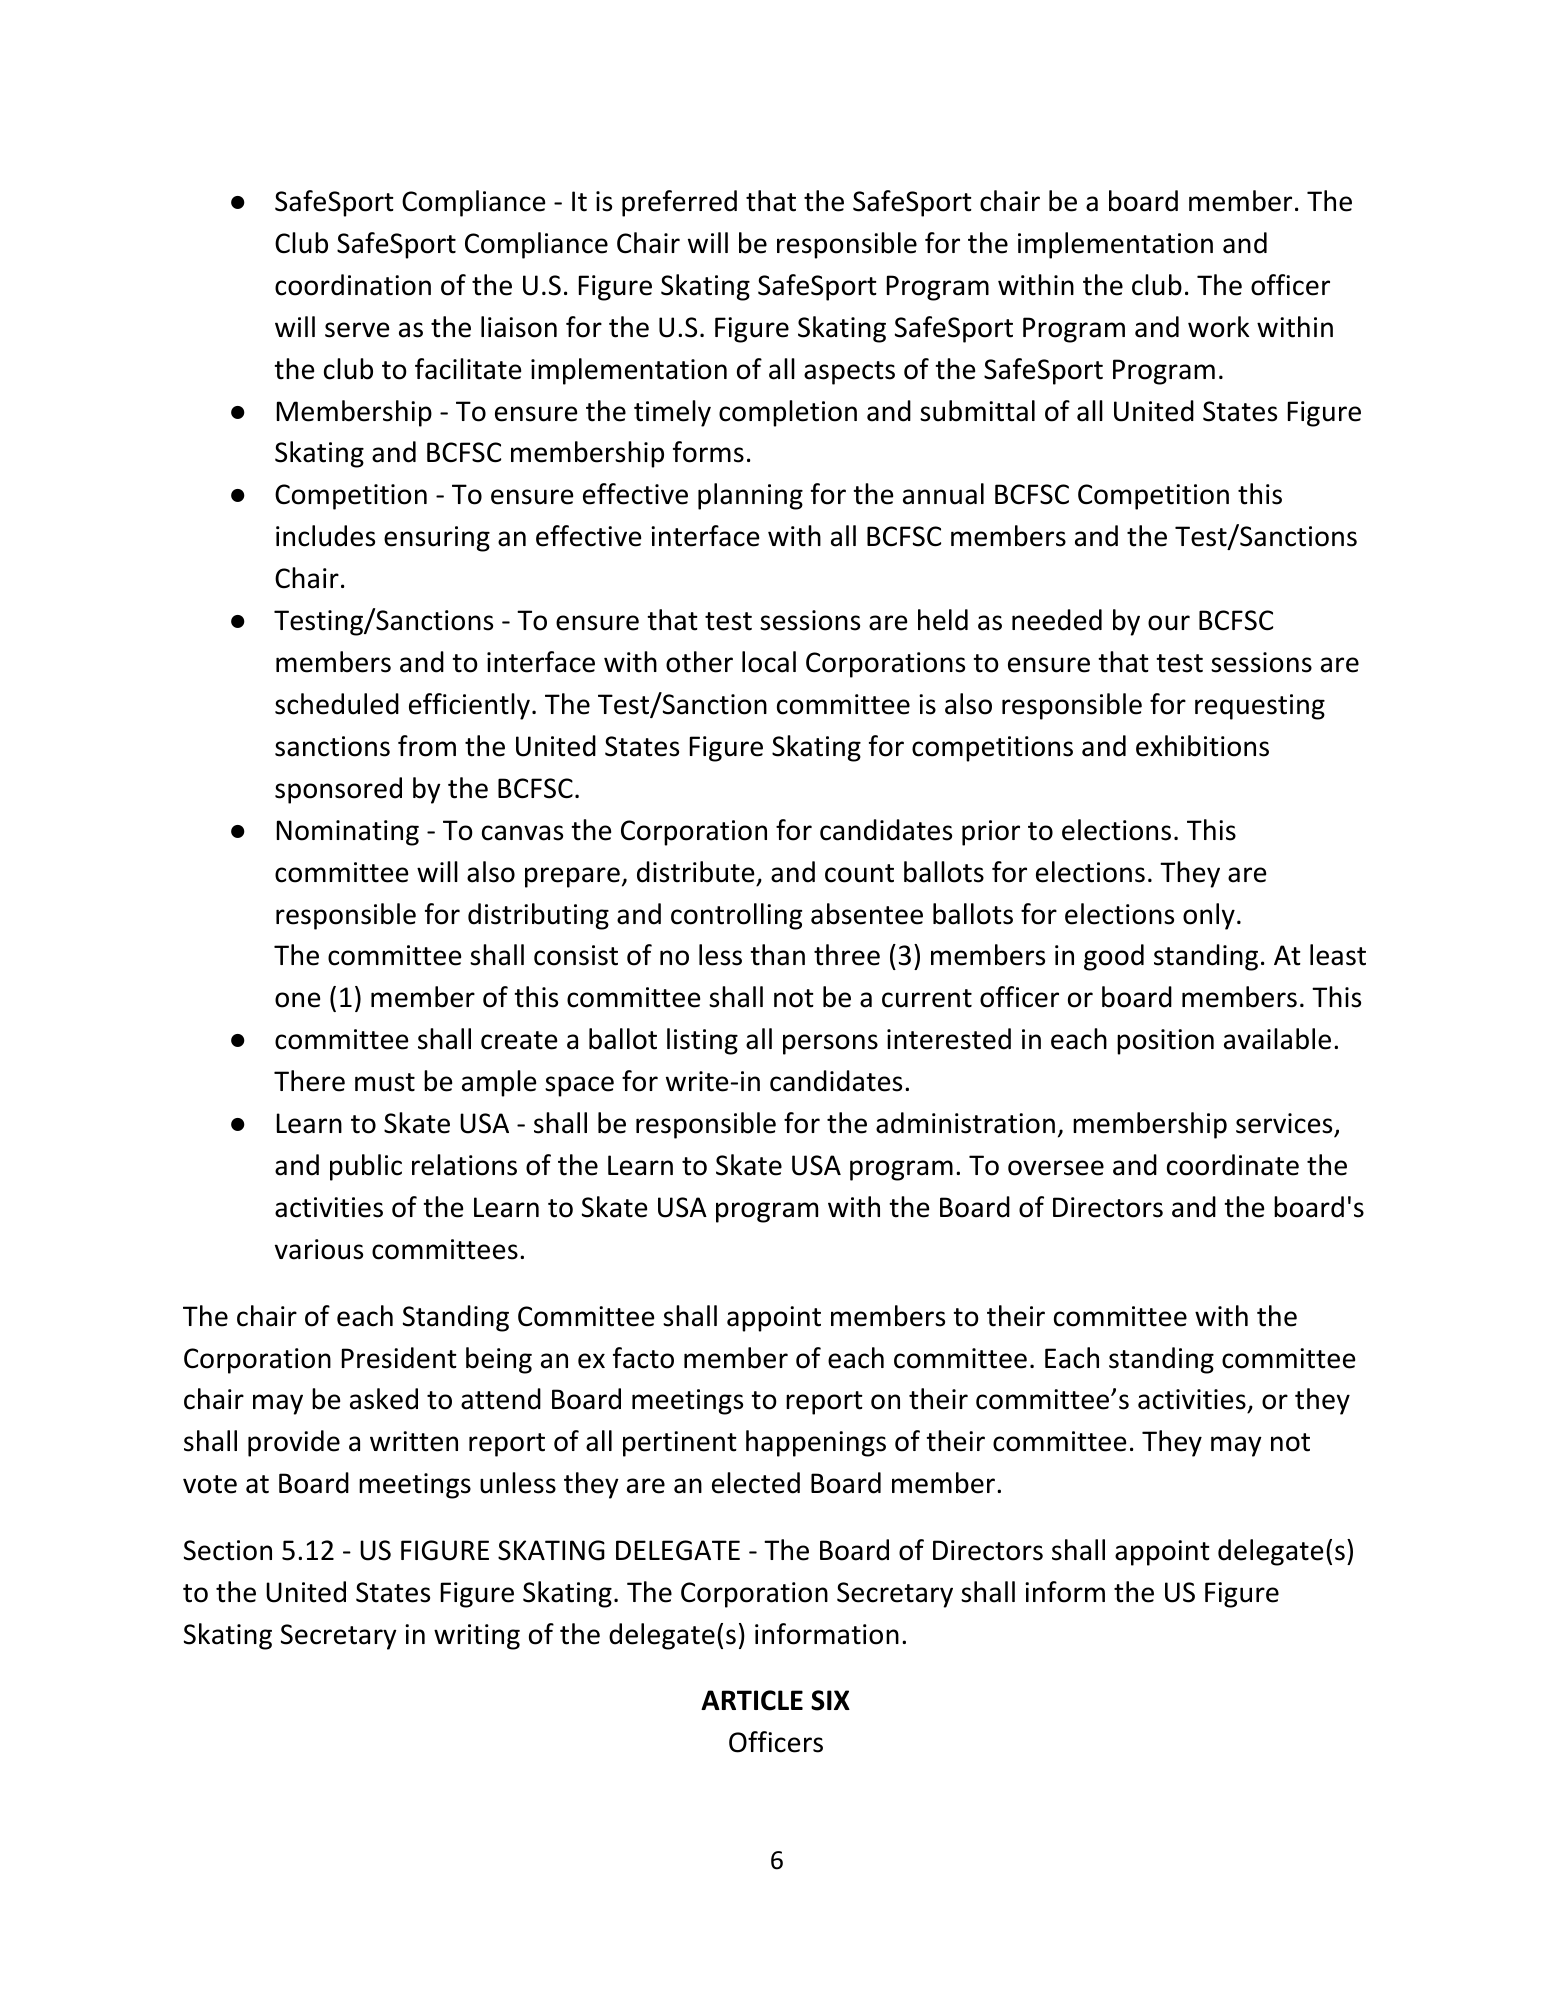  I want to click on facto, so click(643, 1358).
